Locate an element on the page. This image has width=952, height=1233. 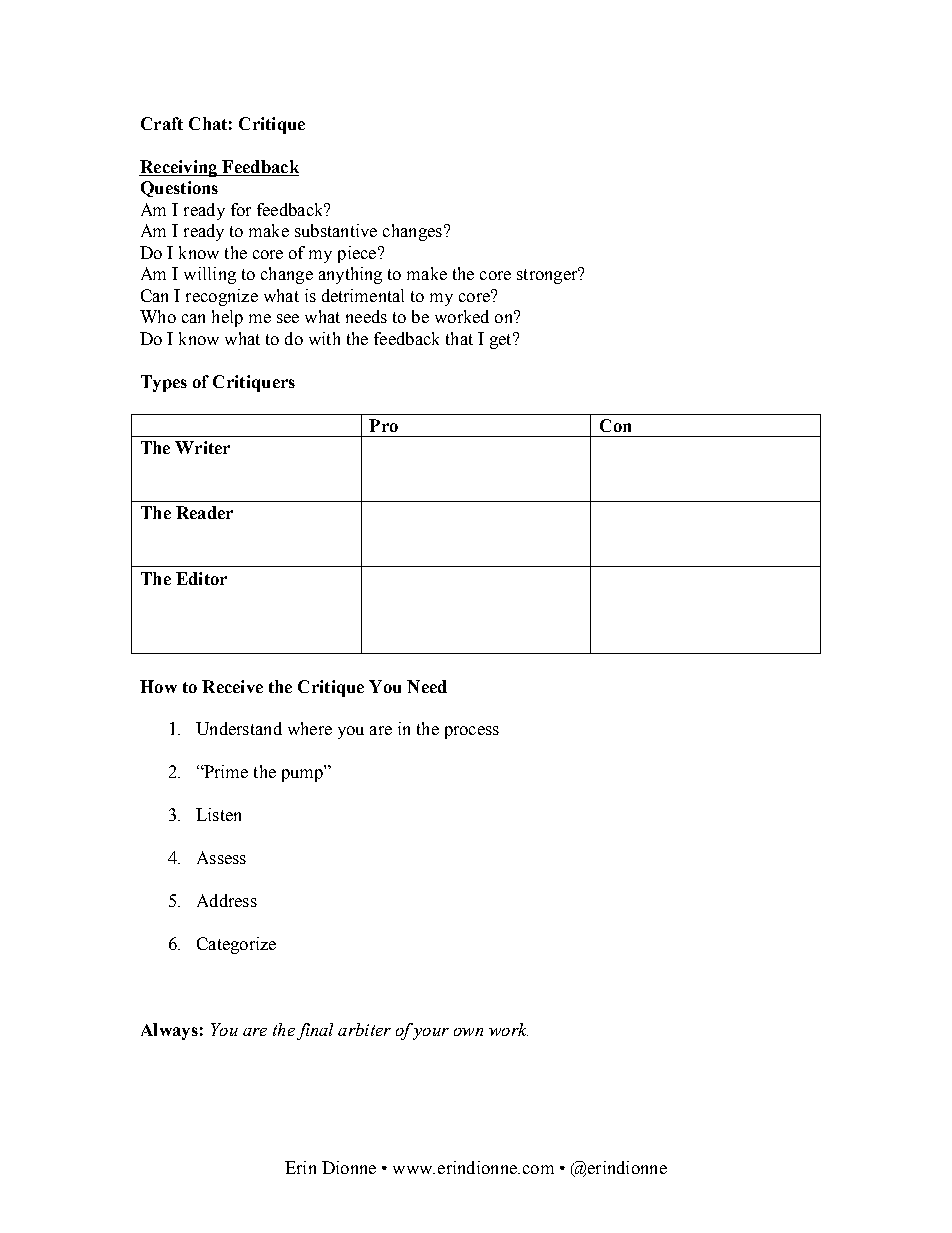
substantive is located at coordinates (336, 230).
